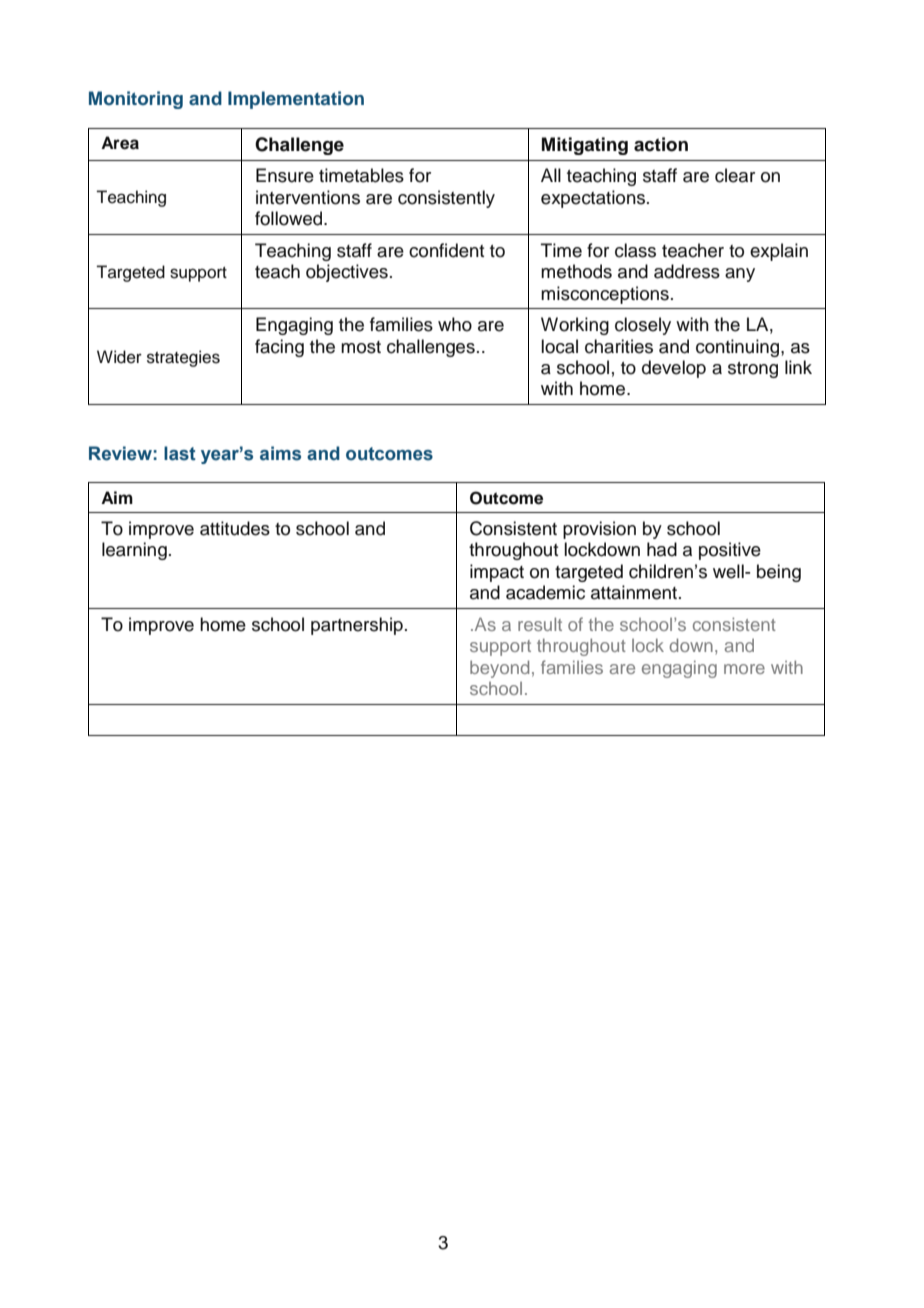 This image has height=1308, width=924. Describe the element at coordinates (740, 275) in the image. I see `any` at that location.
